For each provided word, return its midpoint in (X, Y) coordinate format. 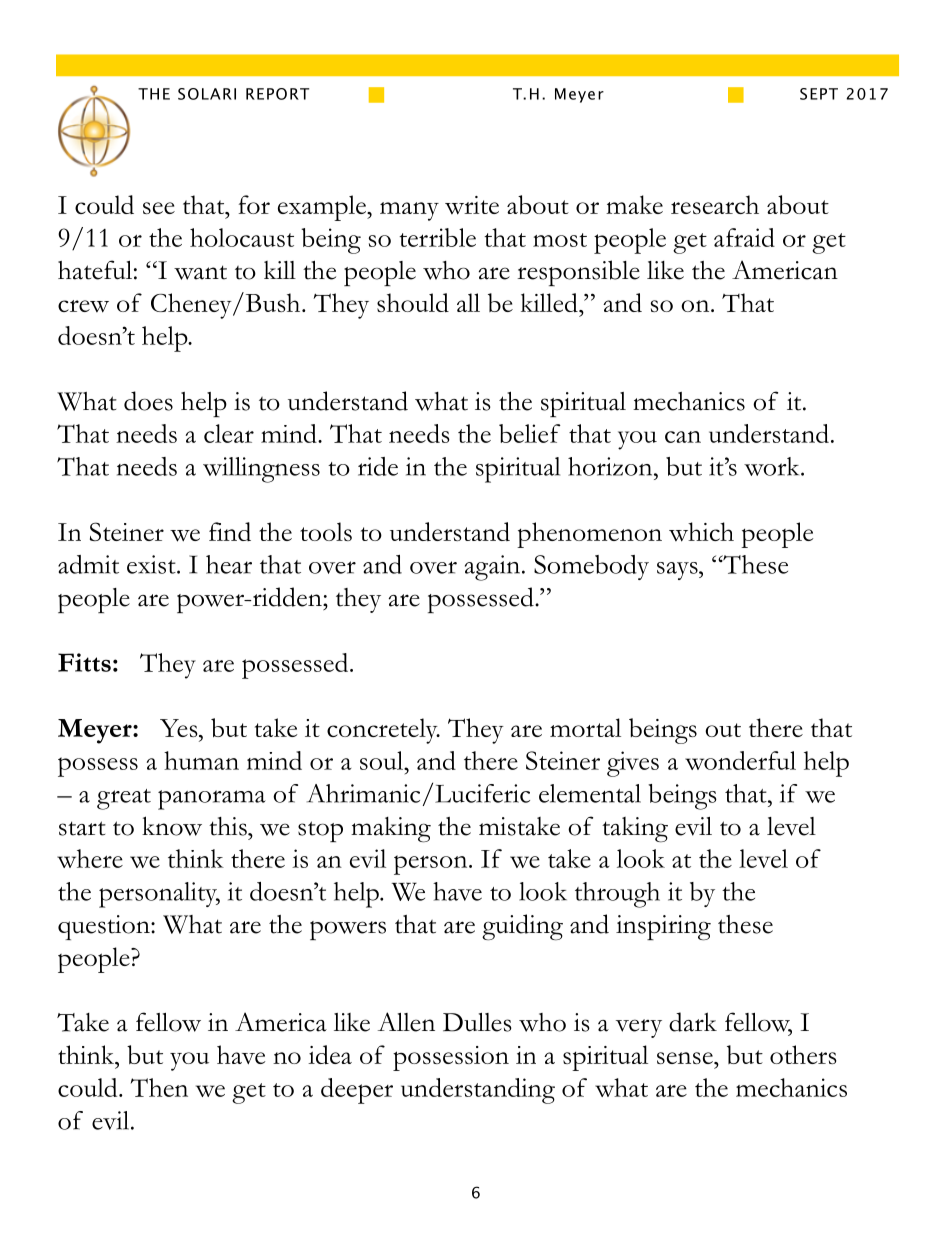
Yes (180, 728)
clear (229, 433)
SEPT (819, 94)
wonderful (740, 760)
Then (159, 1087)
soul (383, 760)
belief (530, 433)
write (472, 205)
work (773, 466)
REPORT (277, 94)
